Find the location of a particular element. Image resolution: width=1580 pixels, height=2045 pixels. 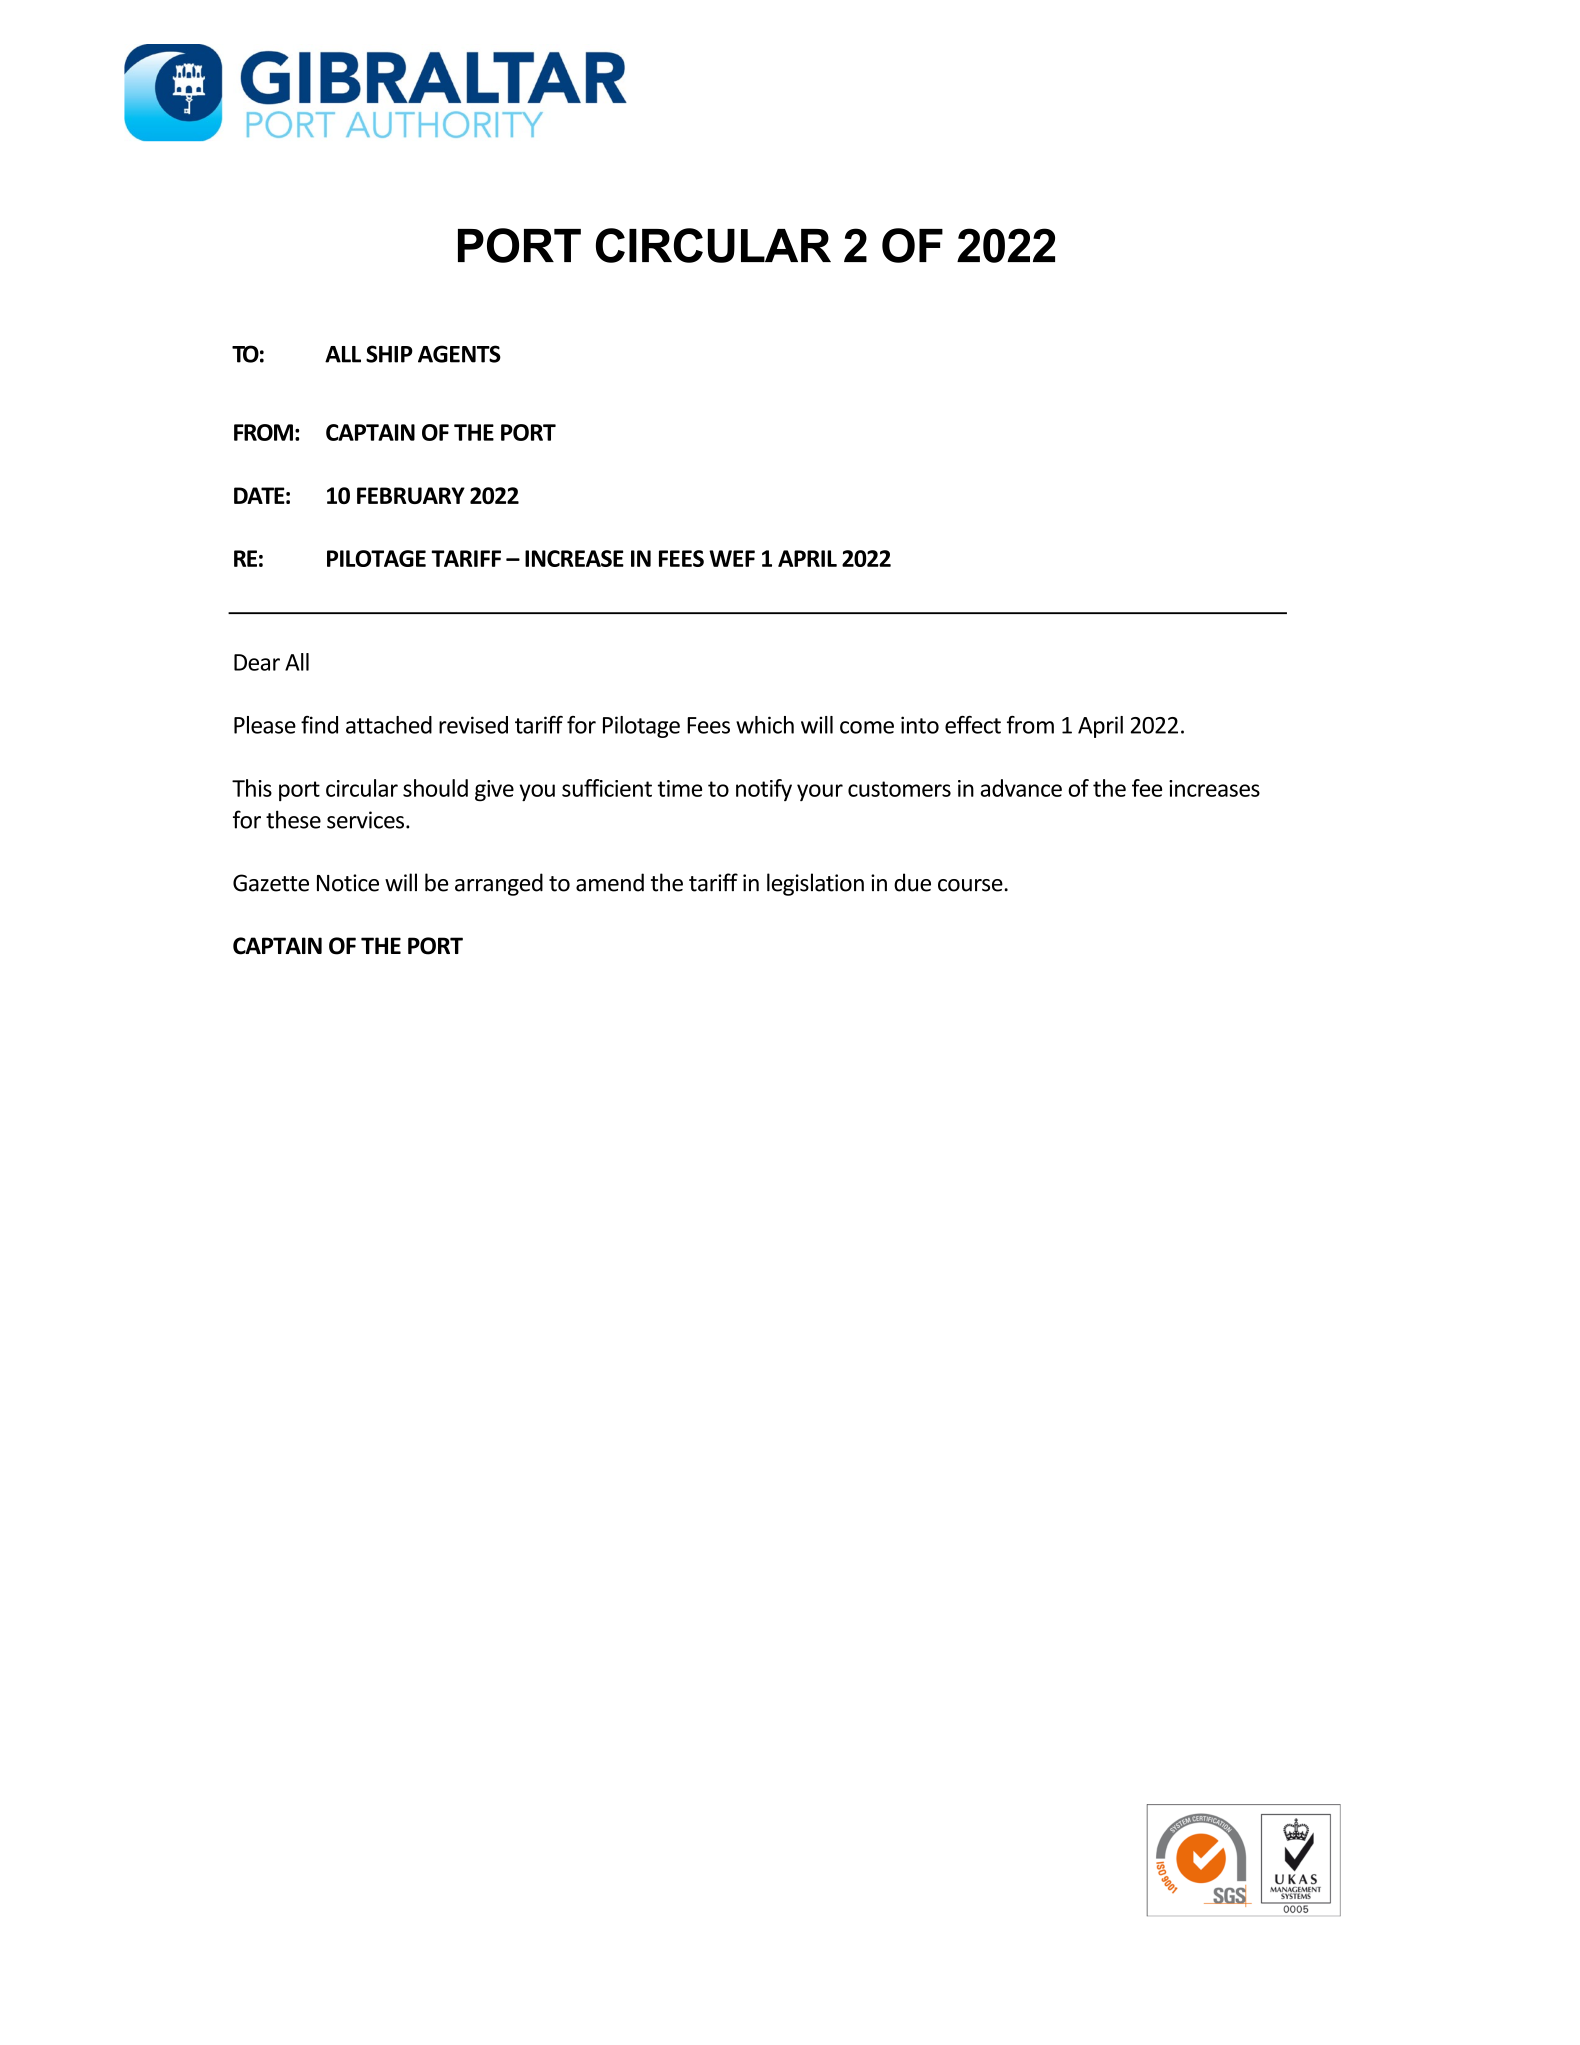

effect is located at coordinates (973, 725).
